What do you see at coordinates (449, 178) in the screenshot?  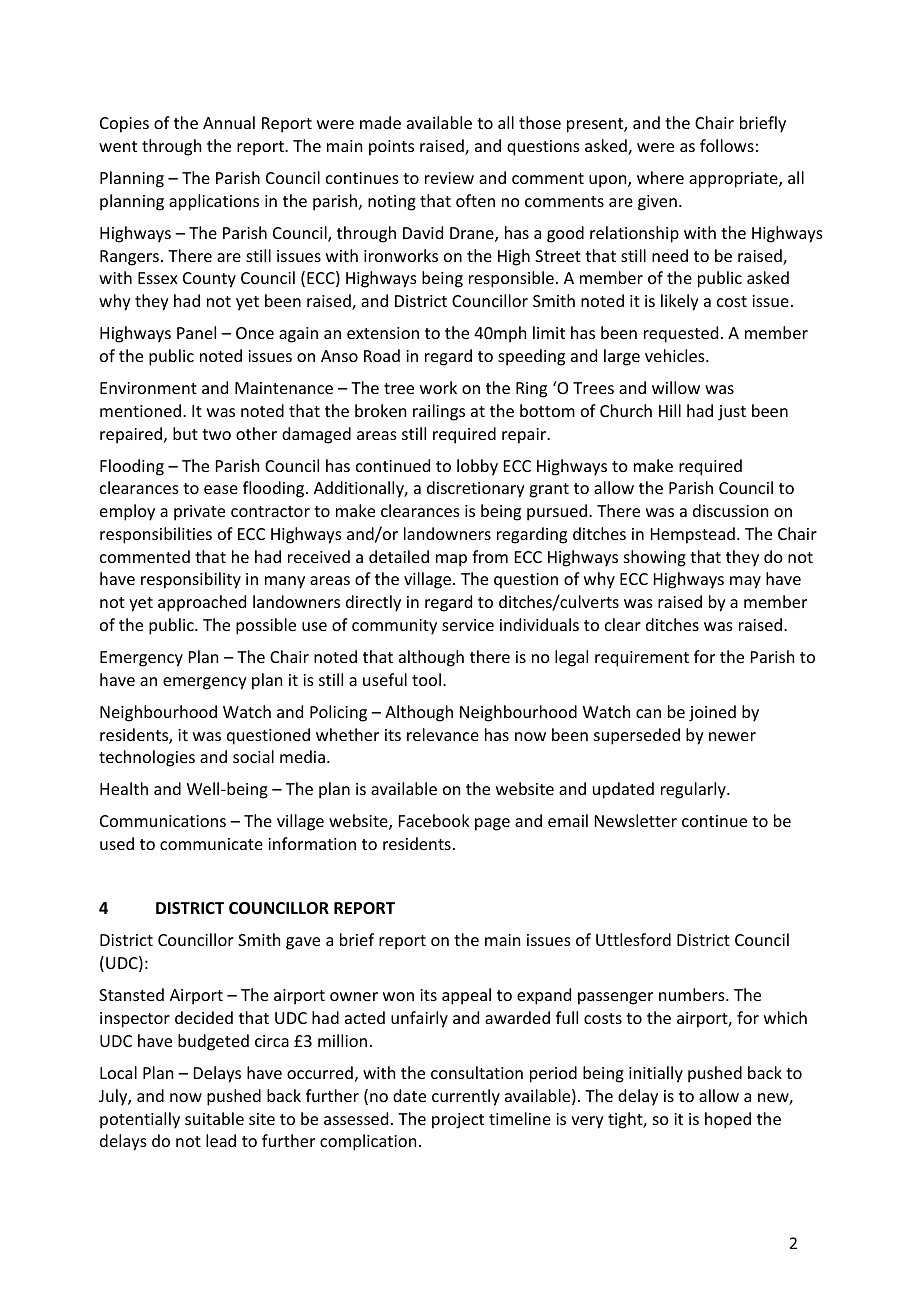 I see `review` at bounding box center [449, 178].
